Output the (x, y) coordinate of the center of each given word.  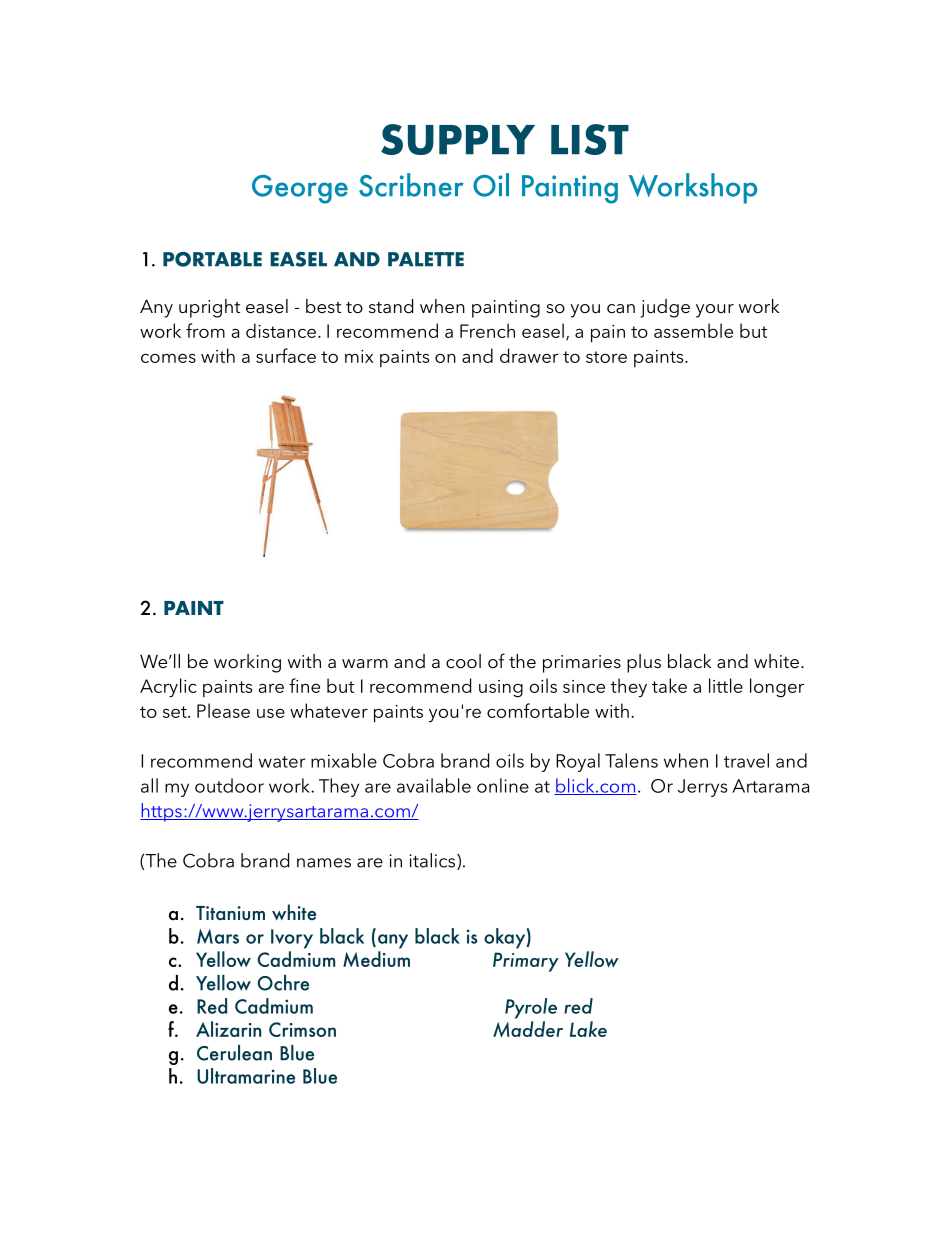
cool (463, 661)
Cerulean (234, 1053)
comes (168, 358)
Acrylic (168, 688)
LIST (590, 139)
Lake (588, 1029)
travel (746, 760)
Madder (528, 1029)
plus (644, 663)
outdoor (229, 785)
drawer (529, 355)
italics (434, 861)
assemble (693, 330)
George (300, 189)
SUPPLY (458, 139)
